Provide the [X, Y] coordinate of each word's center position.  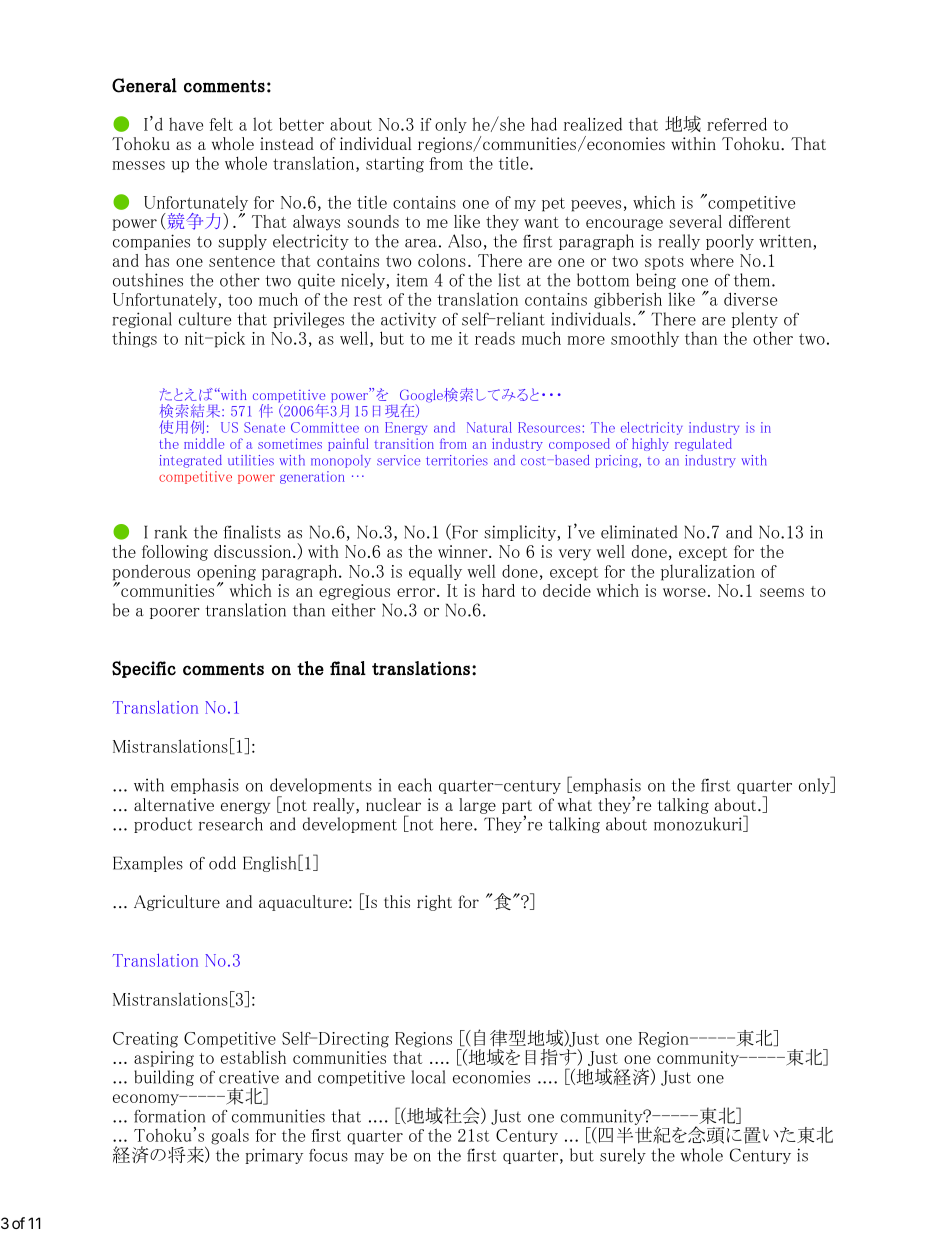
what [575, 804]
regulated [703, 444]
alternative [174, 804]
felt [221, 124]
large [477, 806]
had [544, 124]
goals [230, 1136]
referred [737, 124]
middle [204, 443]
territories [457, 460]
